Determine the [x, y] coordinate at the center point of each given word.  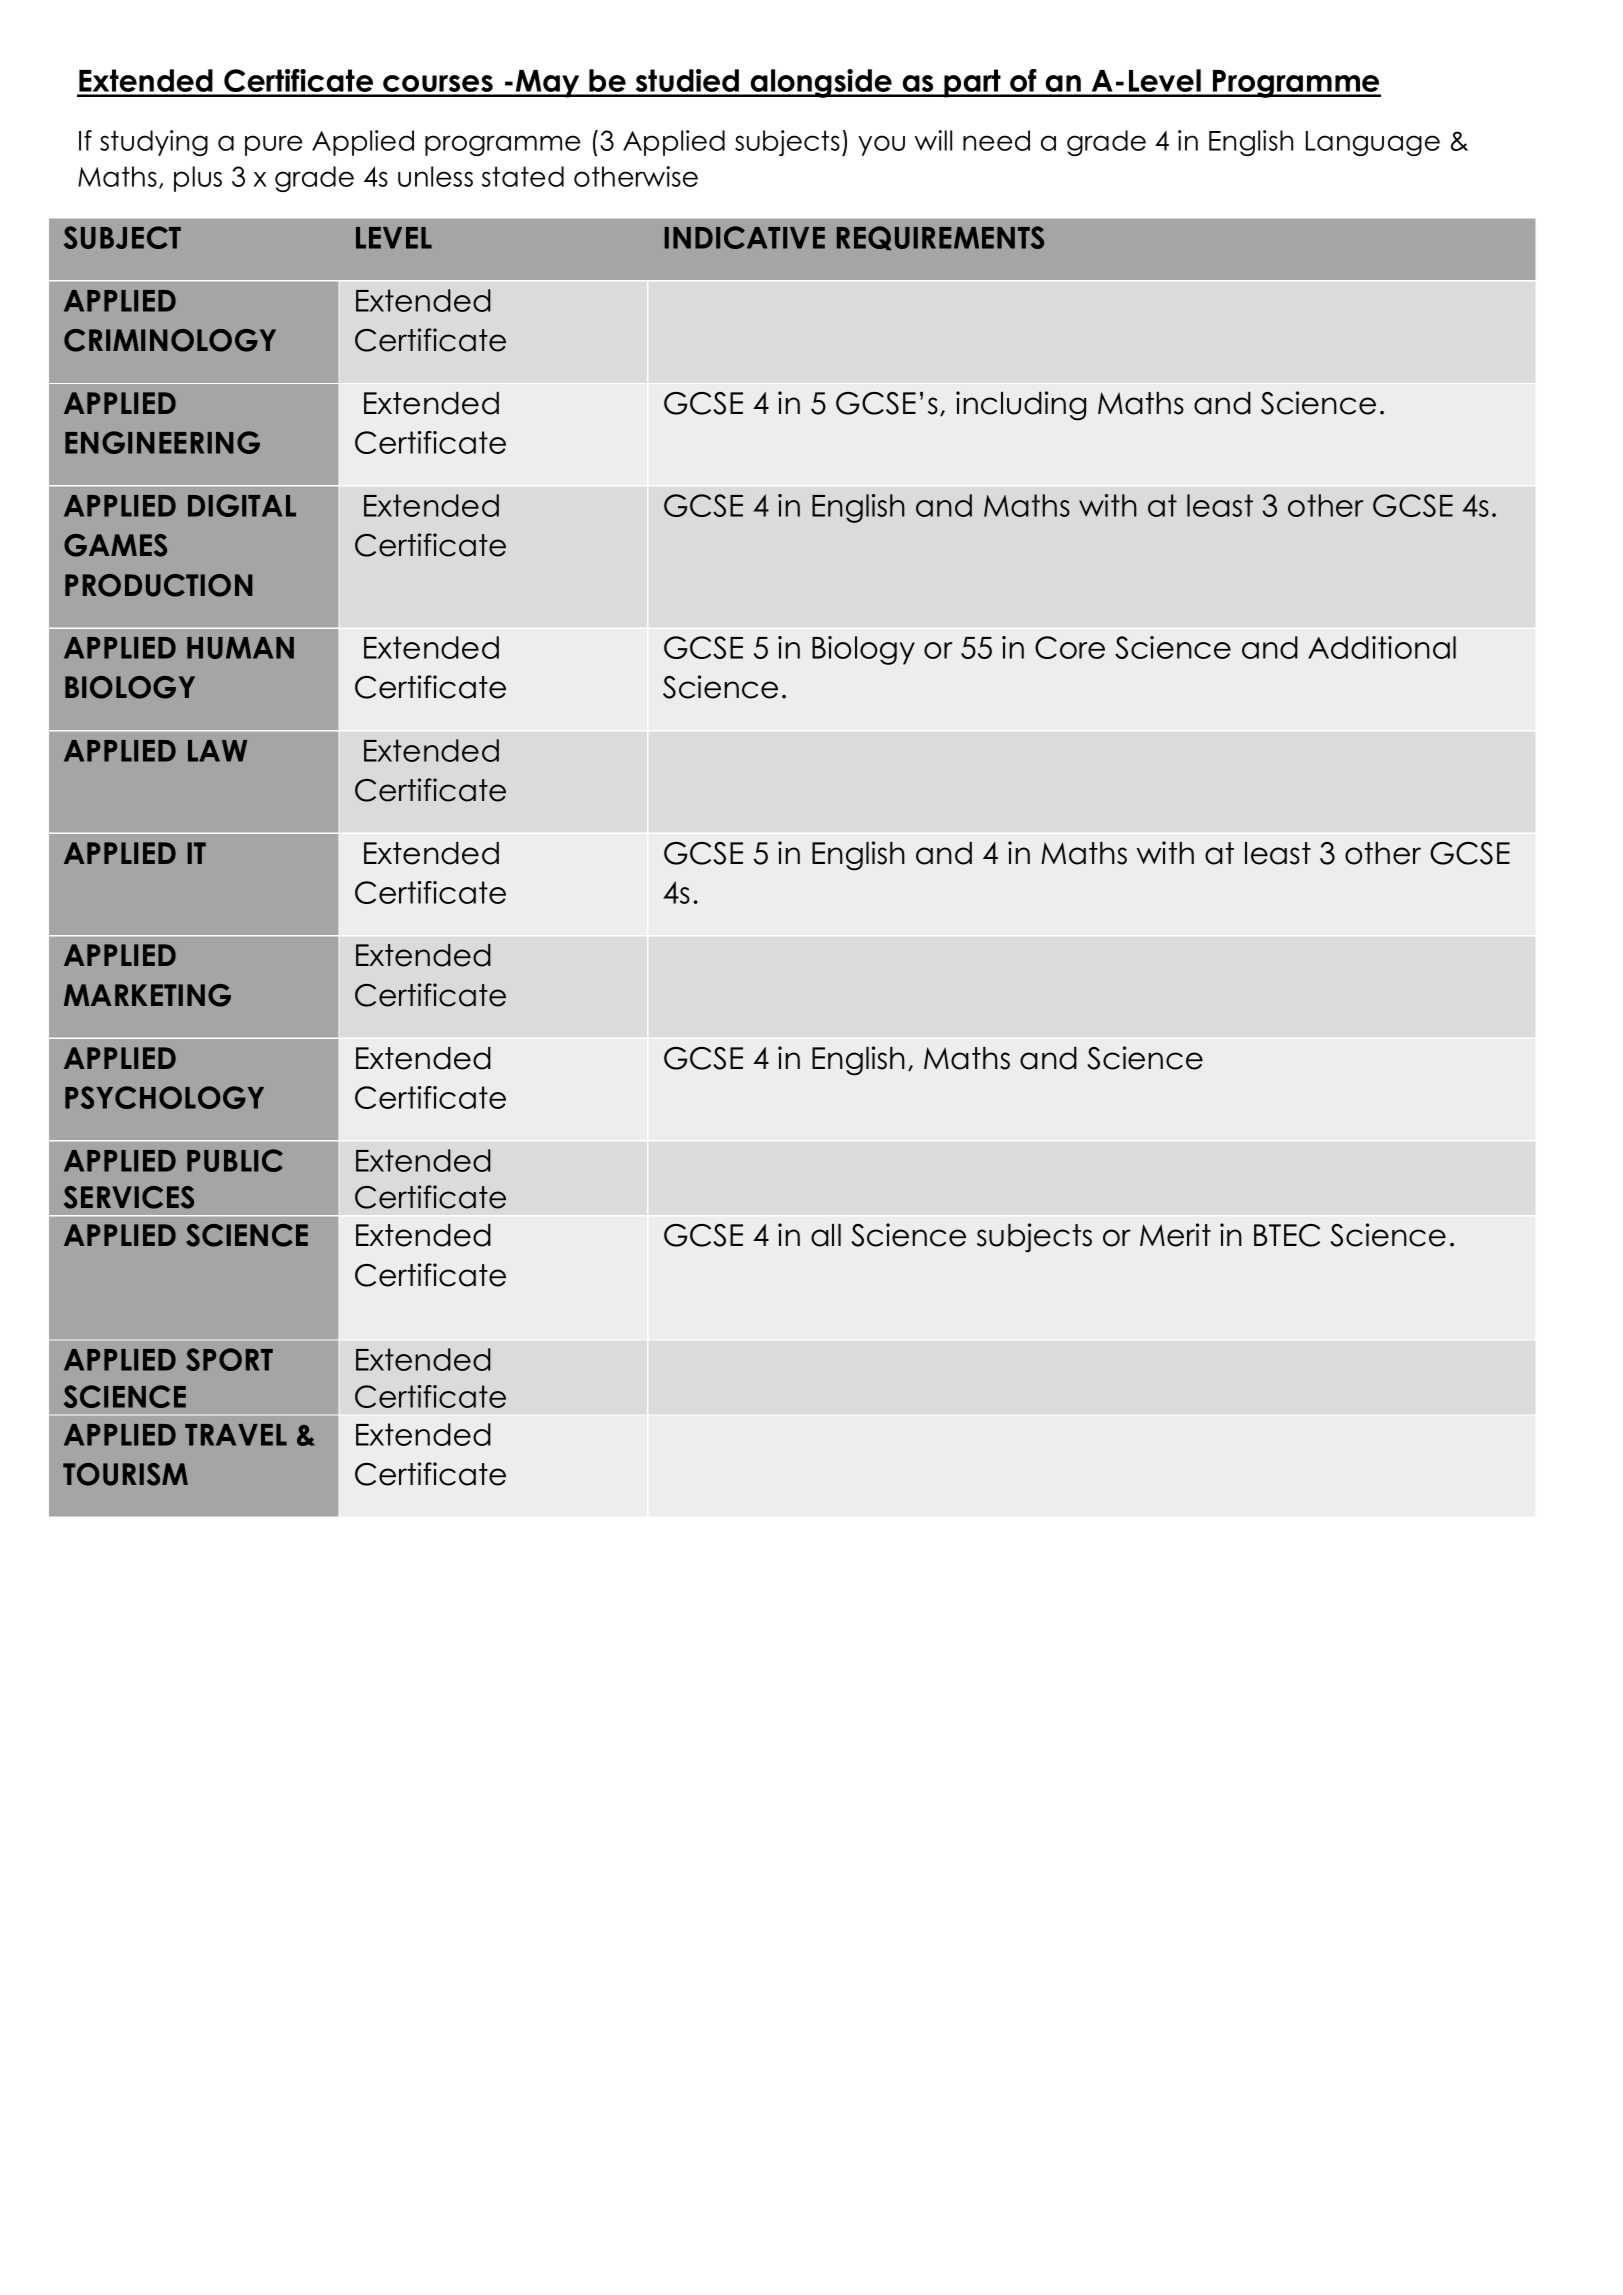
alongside [821, 83]
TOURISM [125, 1474]
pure [273, 145]
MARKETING [147, 995]
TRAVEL [236, 1435]
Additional [1382, 647]
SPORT [229, 1359]
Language [1373, 143]
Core [1070, 647]
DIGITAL [242, 505]
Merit [1175, 1235]
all [826, 1235]
